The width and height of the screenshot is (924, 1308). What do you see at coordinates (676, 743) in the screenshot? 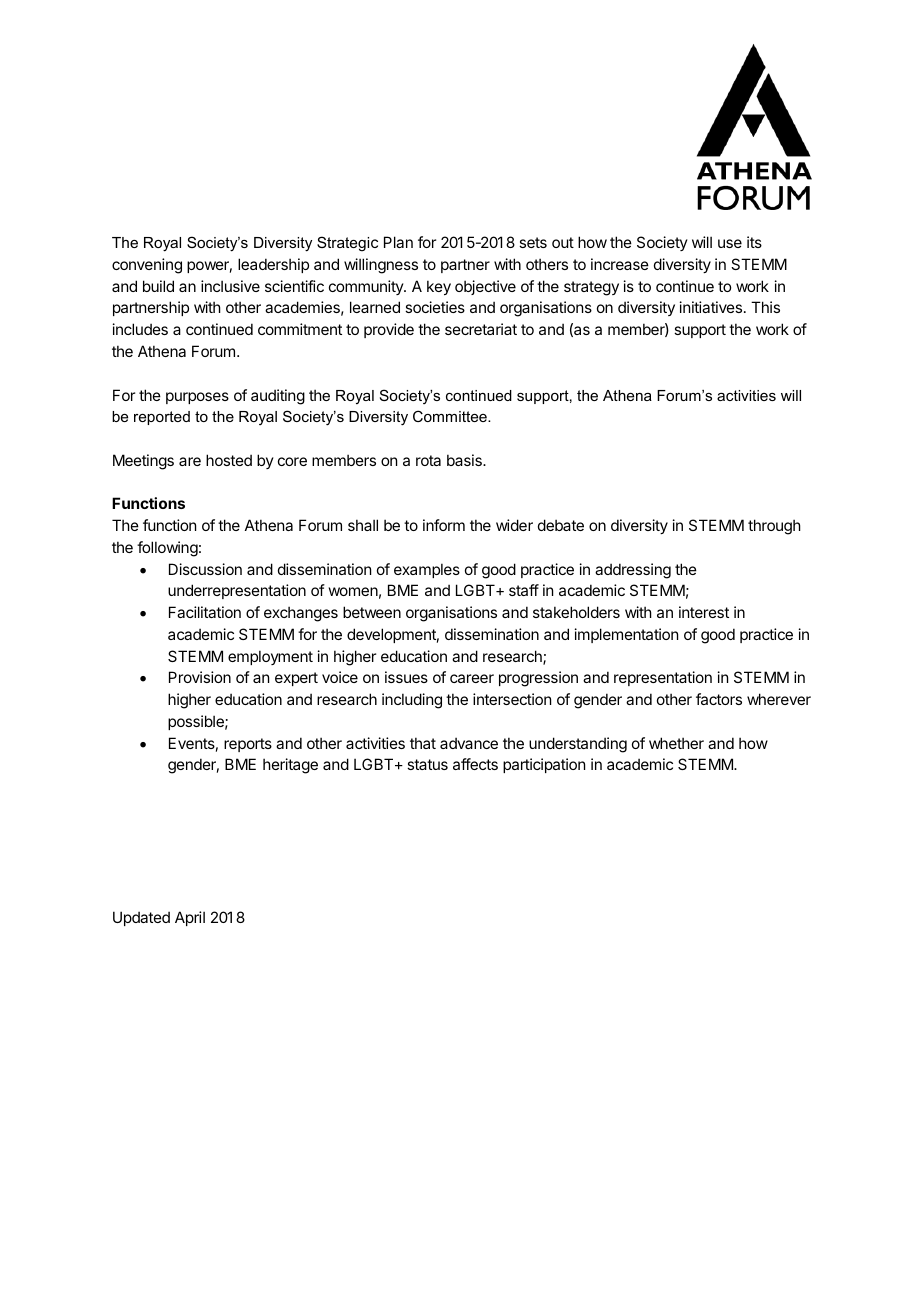
I see `whether` at bounding box center [676, 743].
